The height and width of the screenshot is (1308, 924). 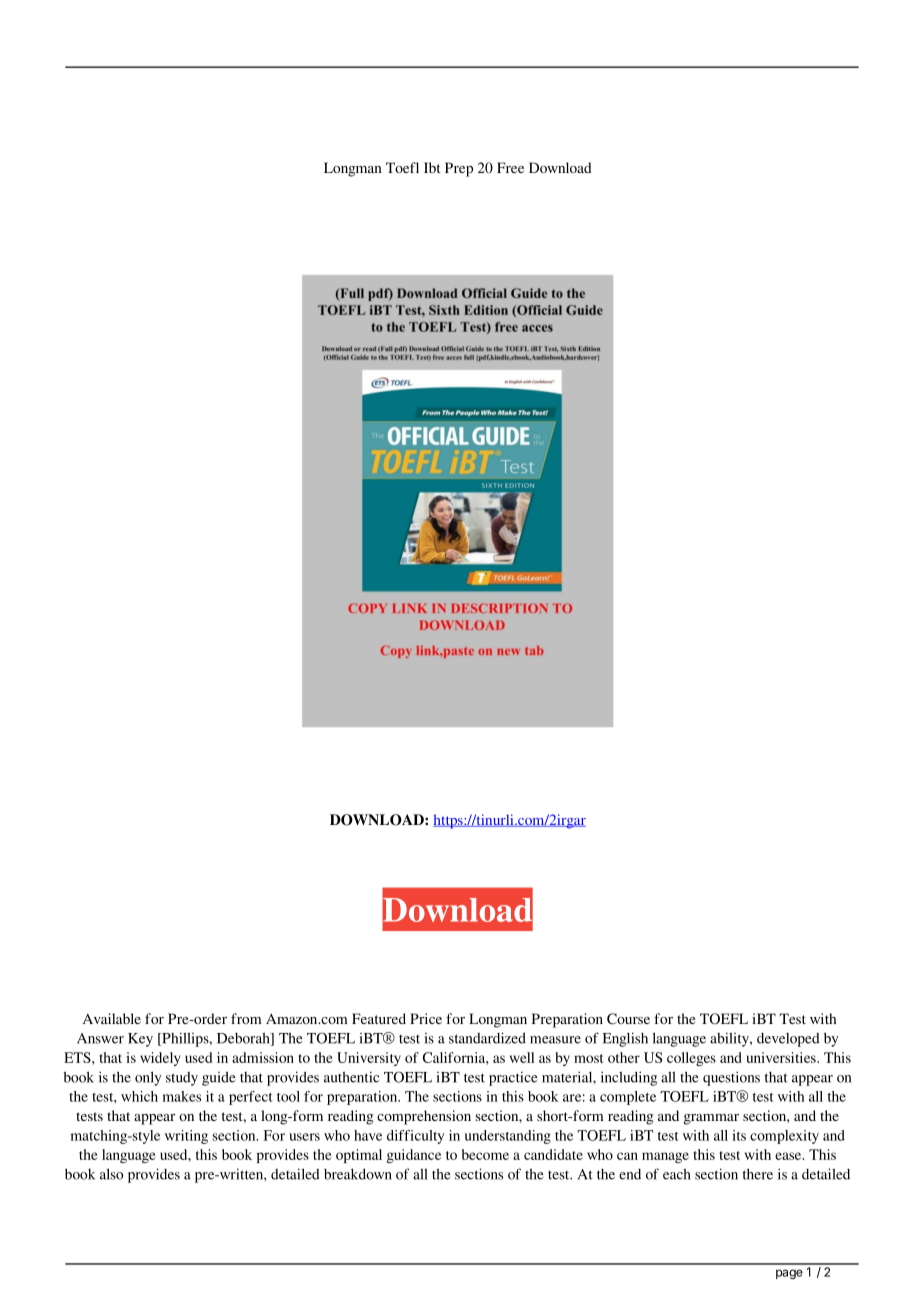 What do you see at coordinates (111, 1174) in the screenshot?
I see `also` at bounding box center [111, 1174].
